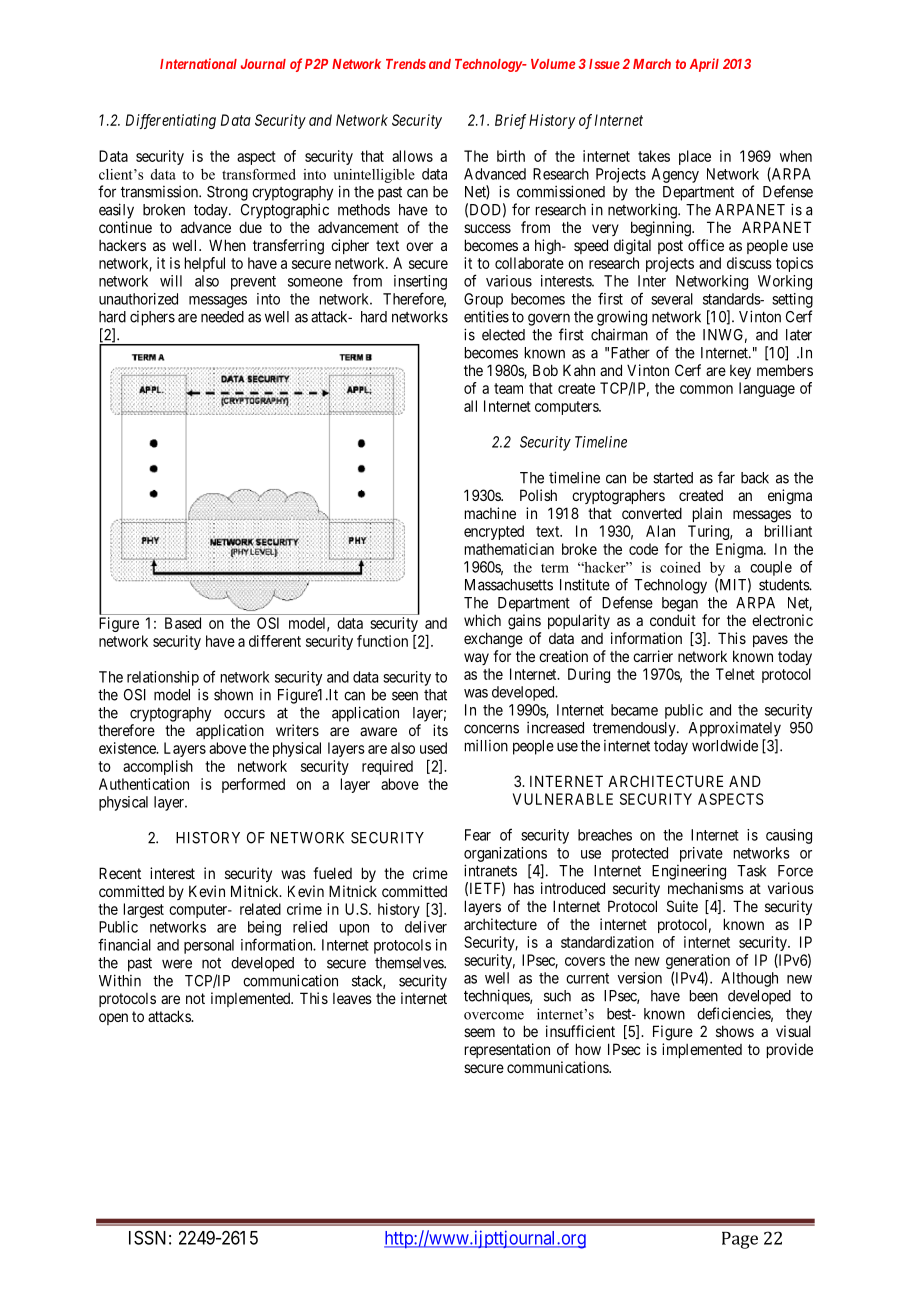  What do you see at coordinates (113, 1019) in the screenshot?
I see `open` at bounding box center [113, 1019].
